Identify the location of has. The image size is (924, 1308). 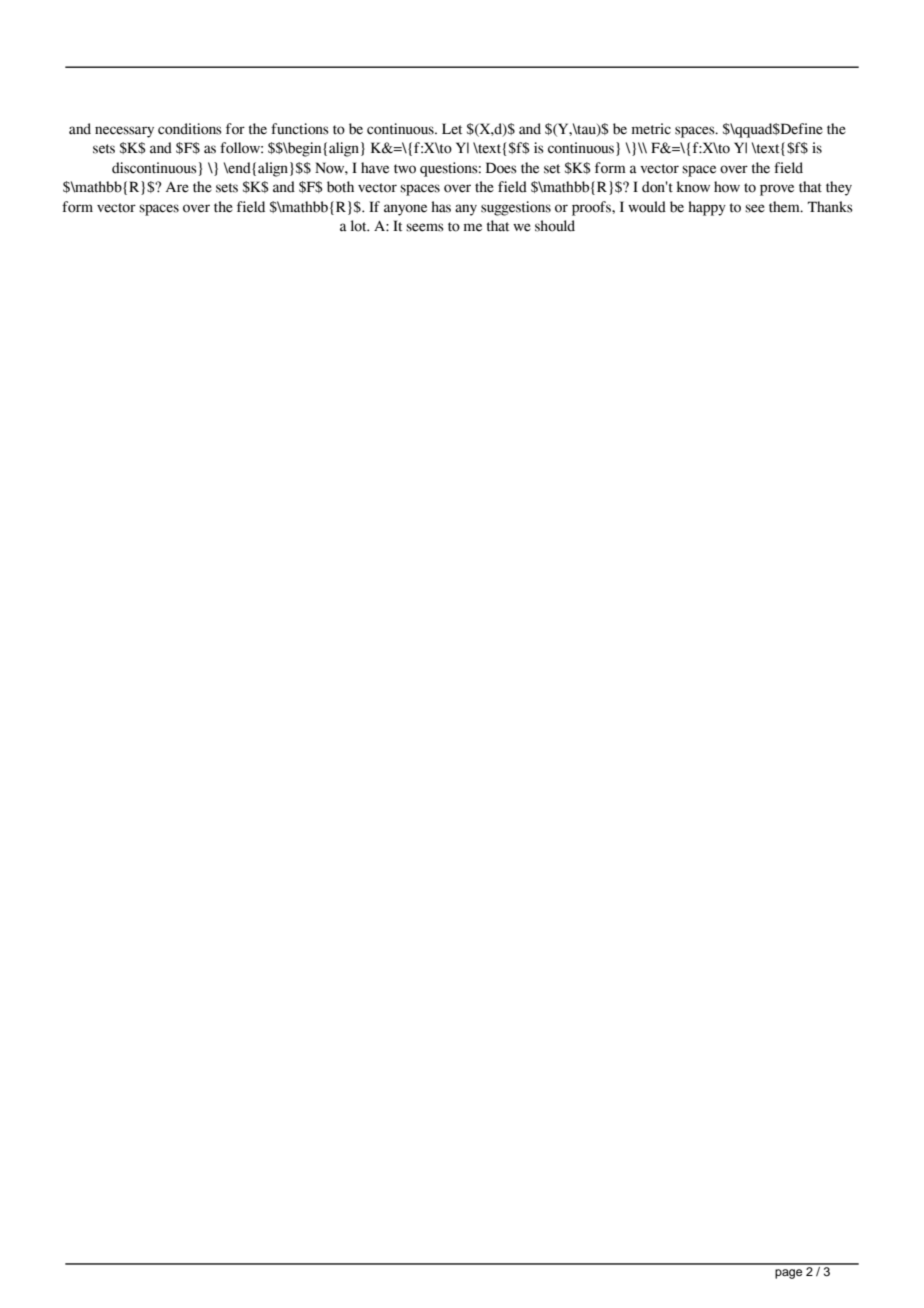
(441, 207).
